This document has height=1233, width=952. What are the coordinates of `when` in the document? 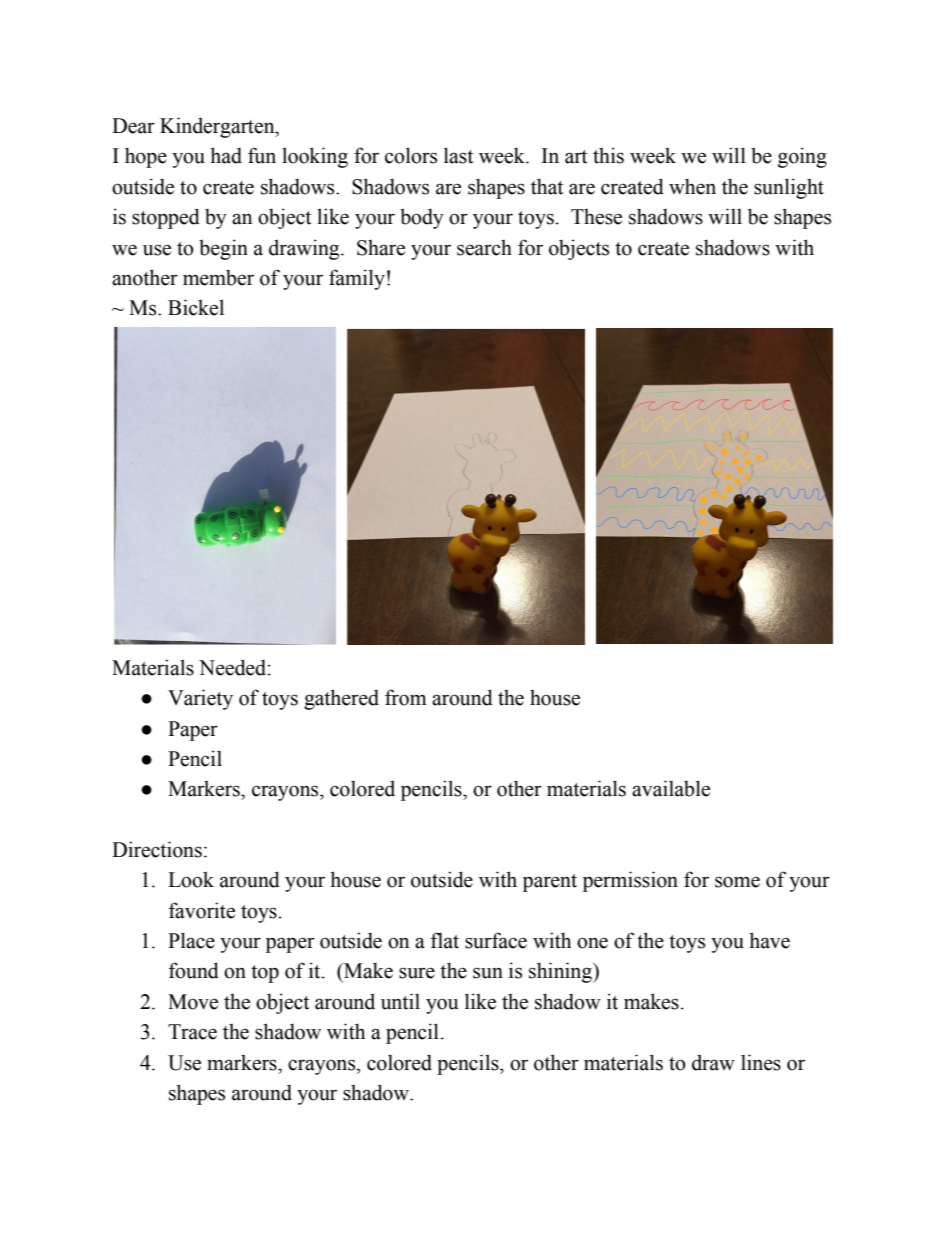 It's located at (692, 186).
